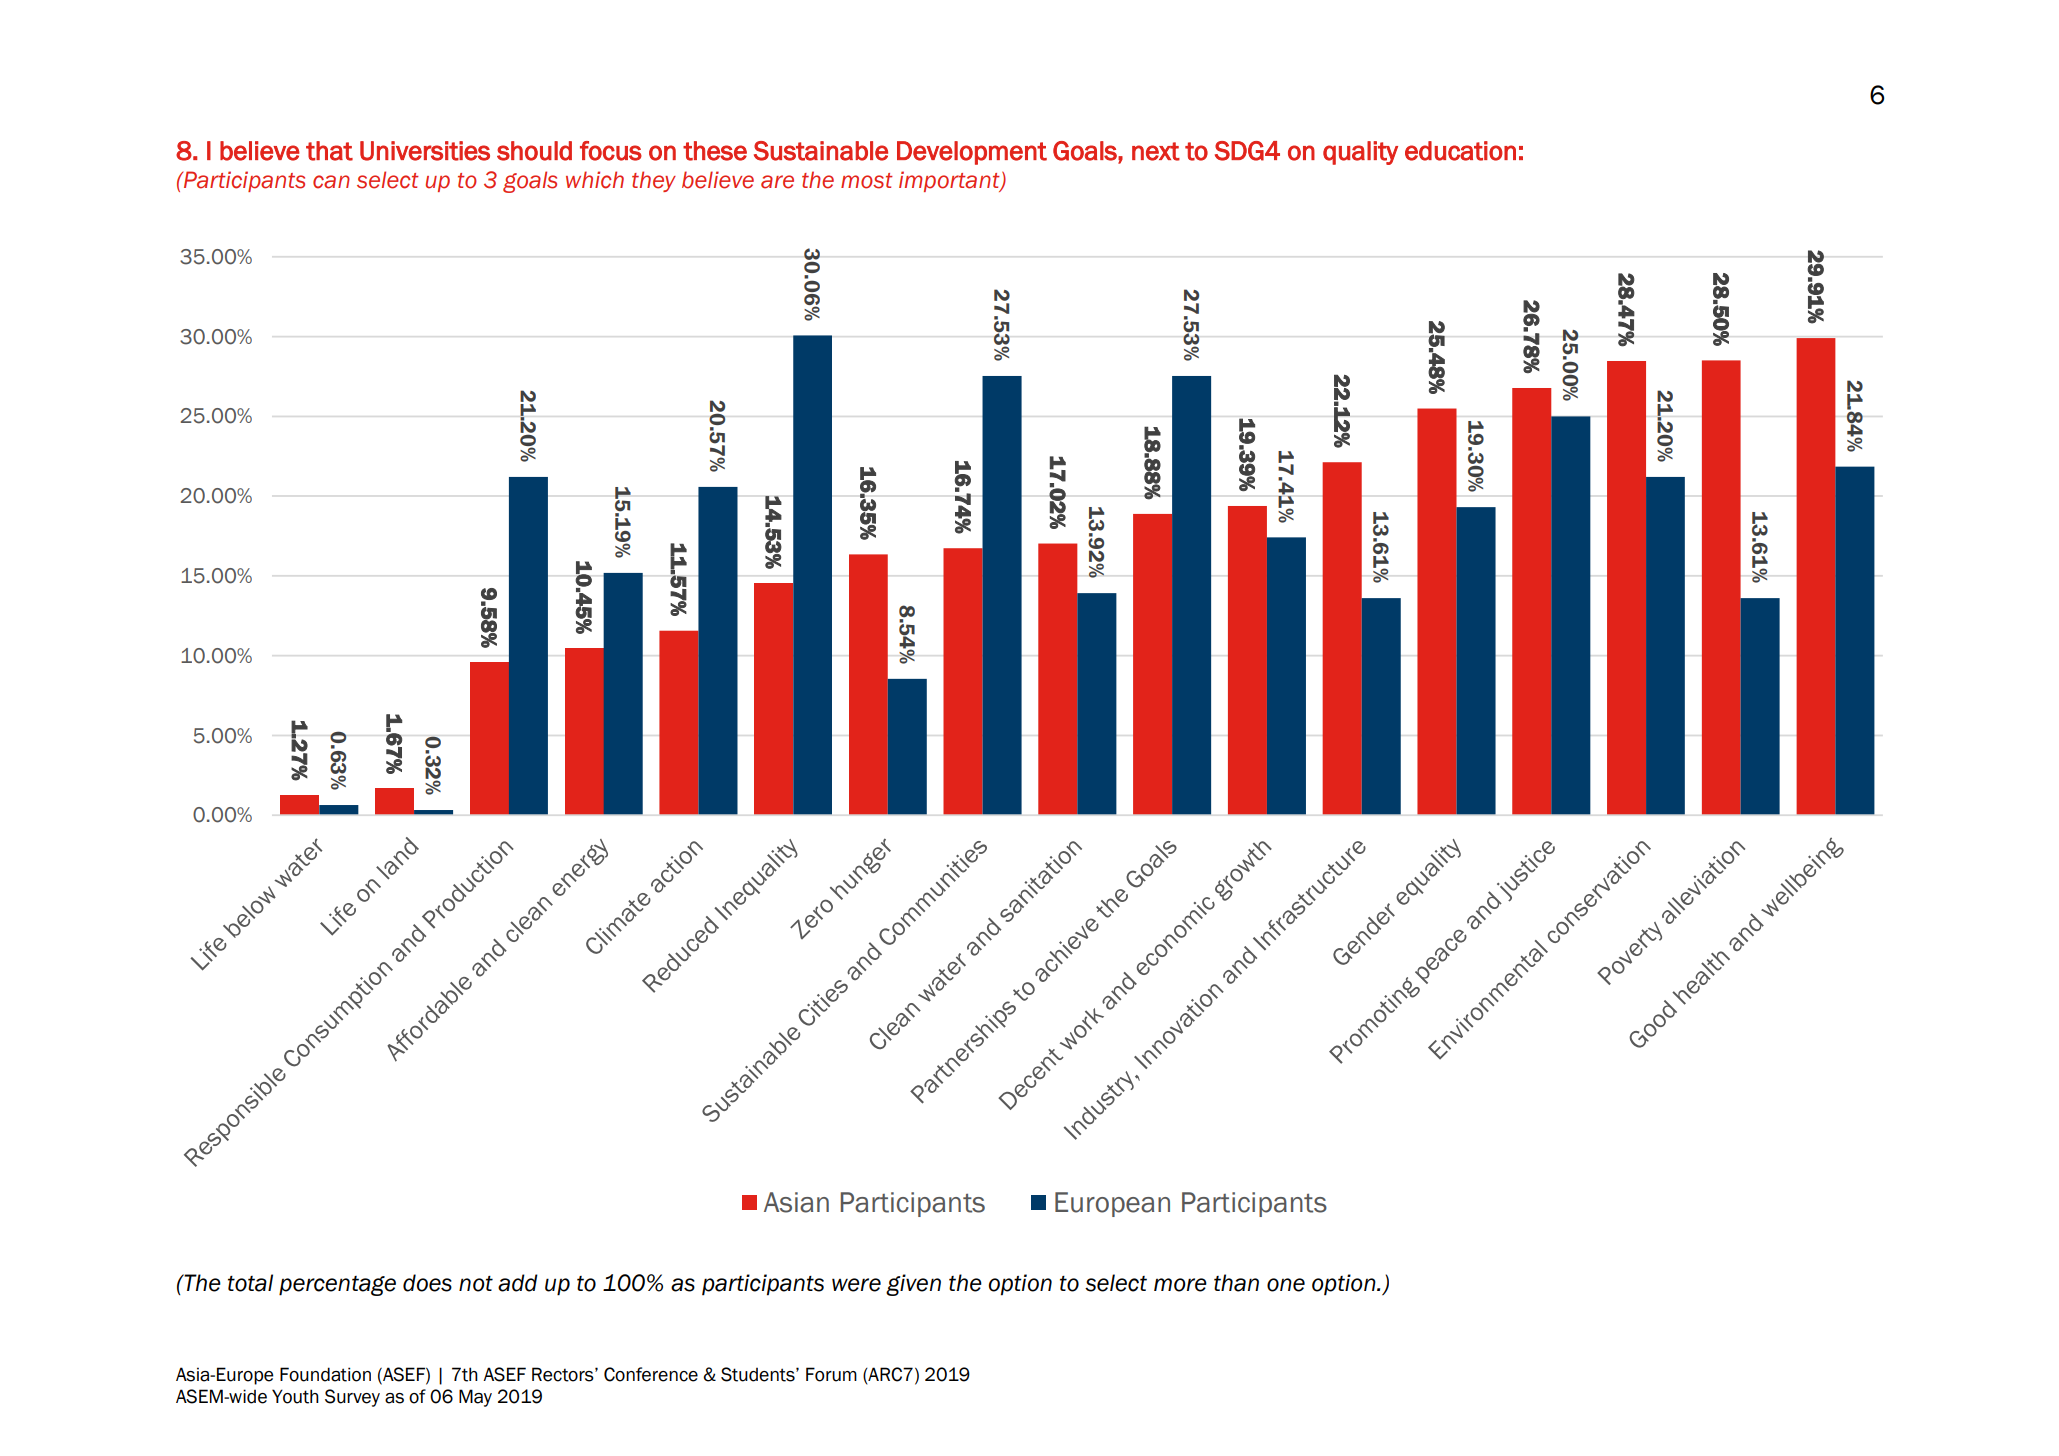 The width and height of the image is (2059, 1456). What do you see at coordinates (1360, 153) in the image?
I see `quality` at bounding box center [1360, 153].
